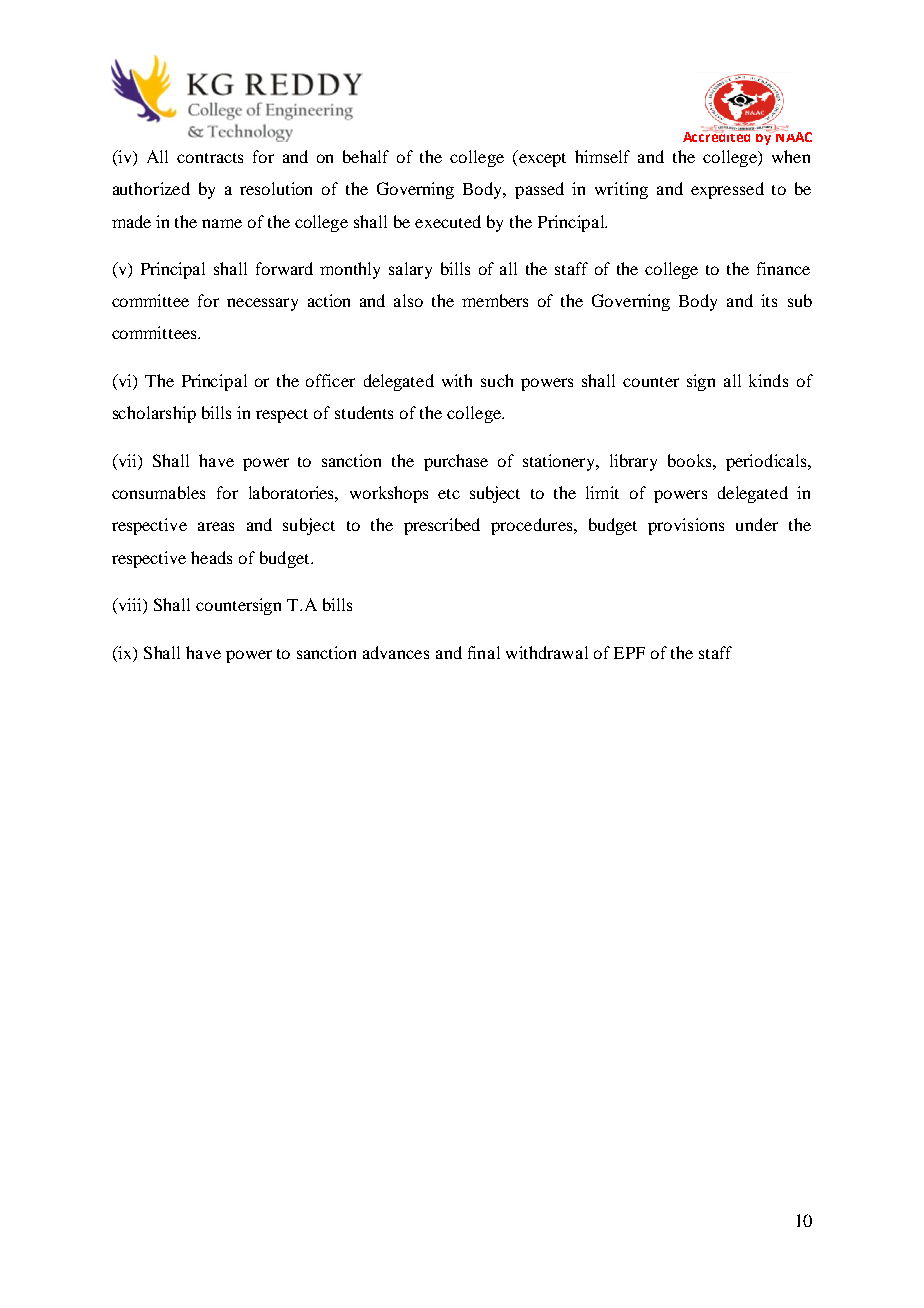 The width and height of the image is (924, 1308). What do you see at coordinates (767, 462) in the image?
I see `periodicals` at bounding box center [767, 462].
